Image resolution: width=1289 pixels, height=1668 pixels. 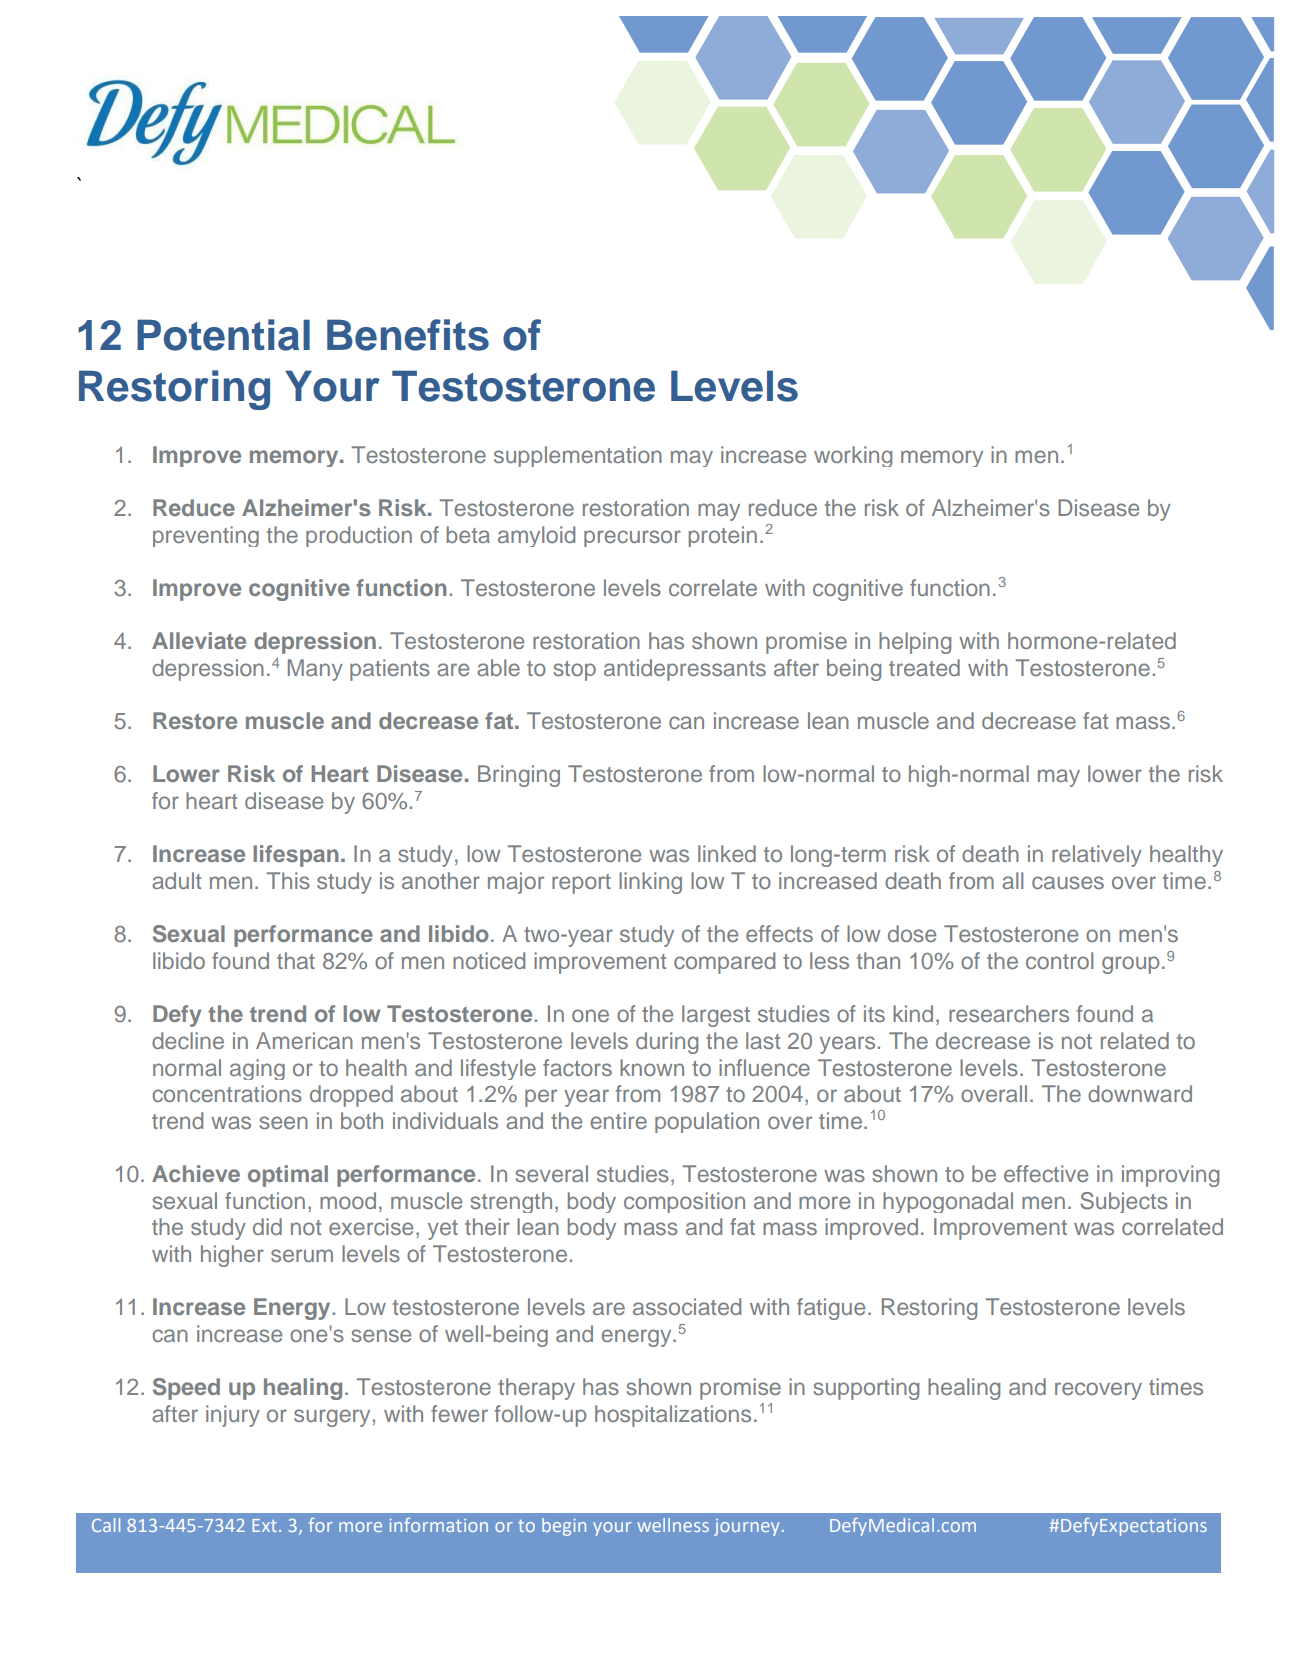 What do you see at coordinates (1046, 1173) in the page?
I see `effective` at bounding box center [1046, 1173].
